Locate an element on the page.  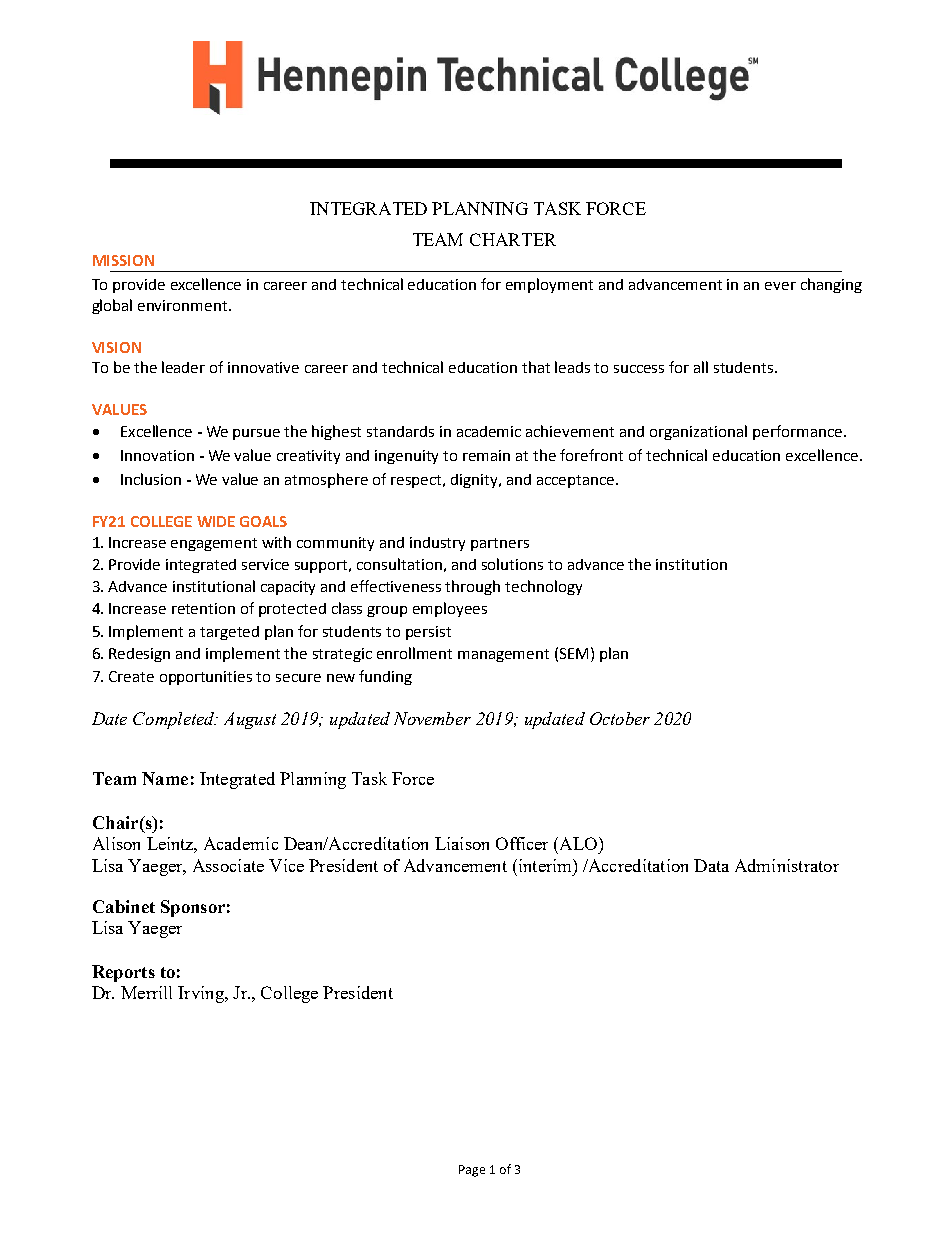
ever is located at coordinates (780, 286).
